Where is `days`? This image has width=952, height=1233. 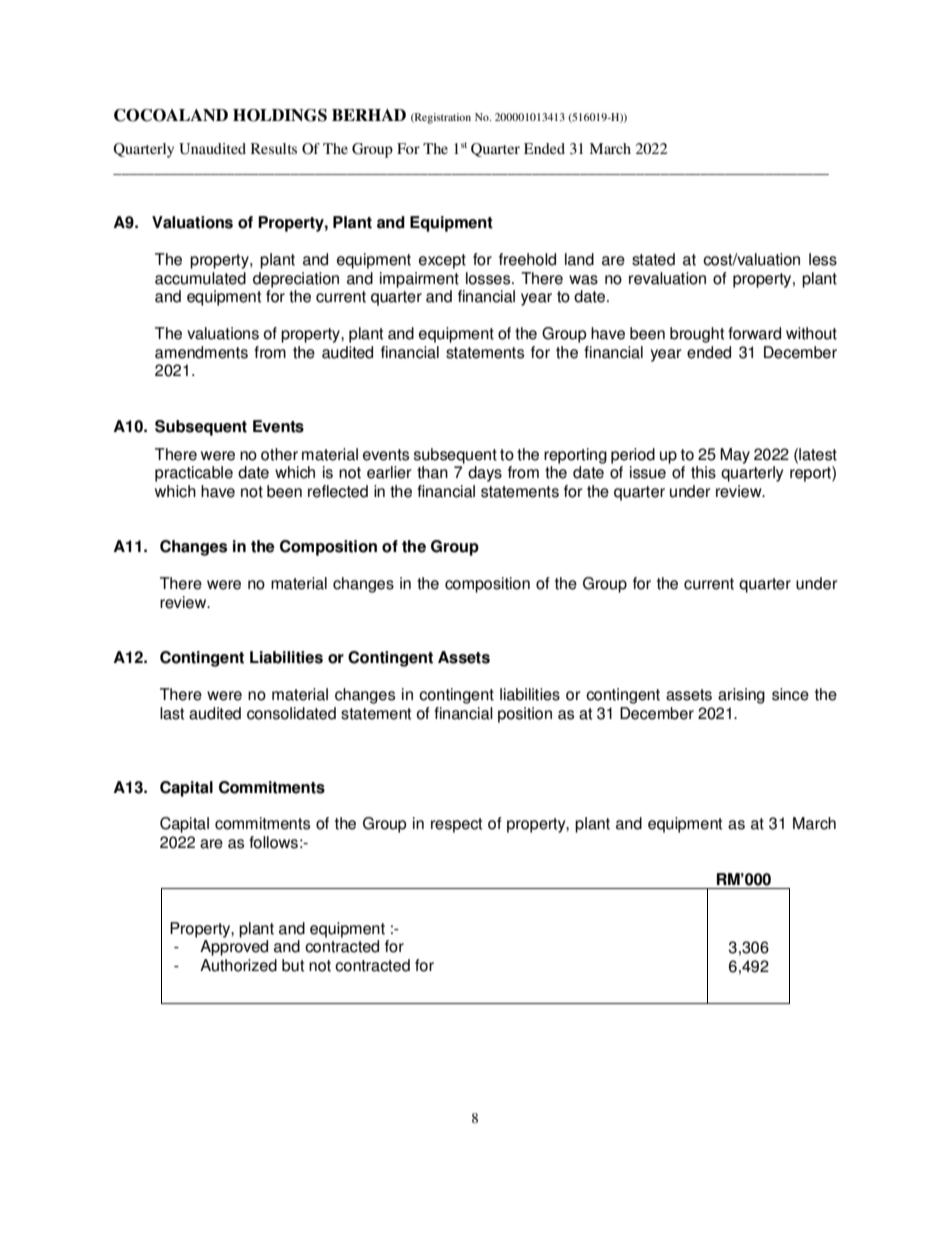
days is located at coordinates (485, 474).
